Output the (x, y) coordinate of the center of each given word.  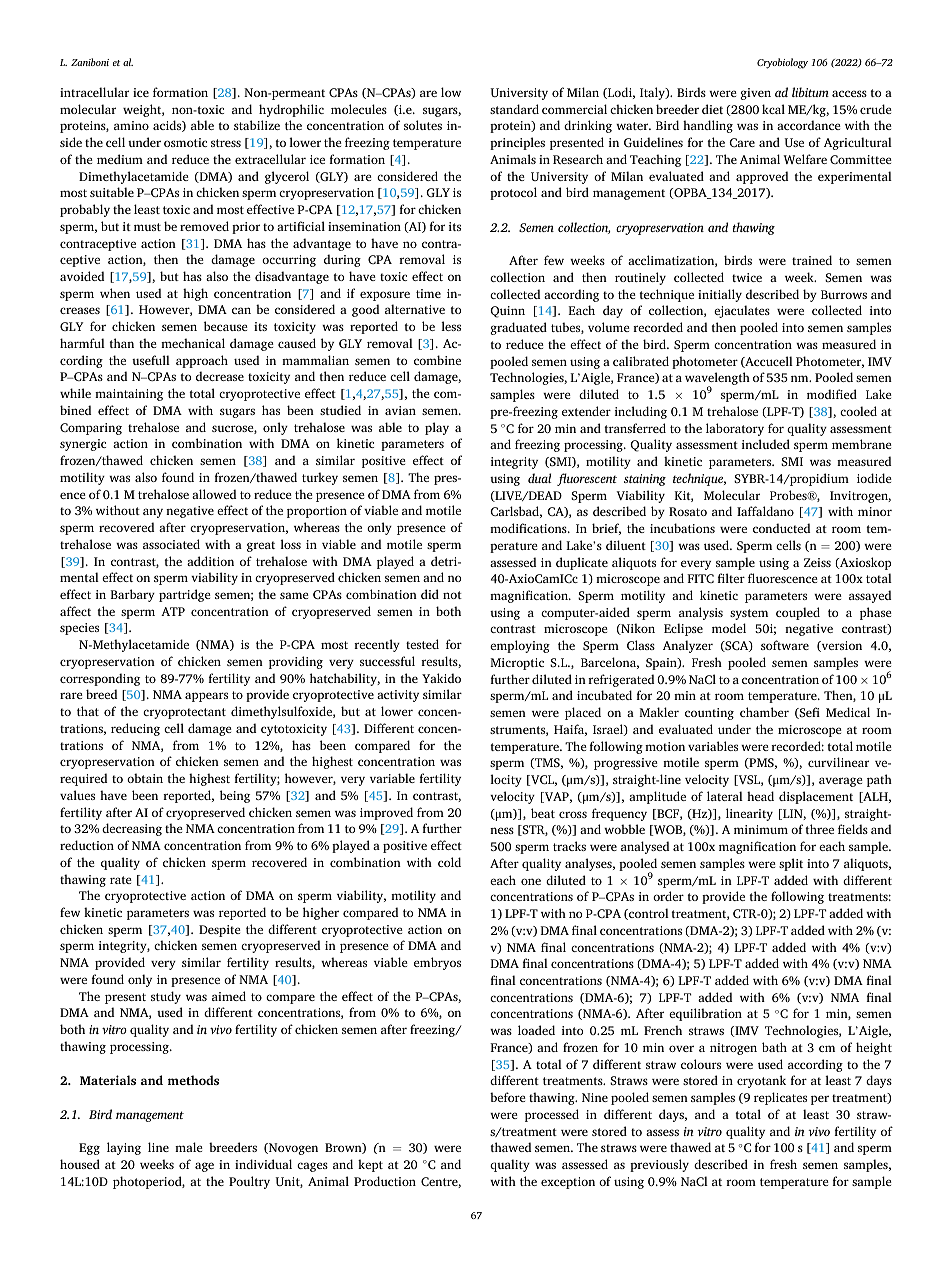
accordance (809, 125)
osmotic (185, 142)
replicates (780, 1098)
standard (514, 109)
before (508, 1097)
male (189, 1147)
